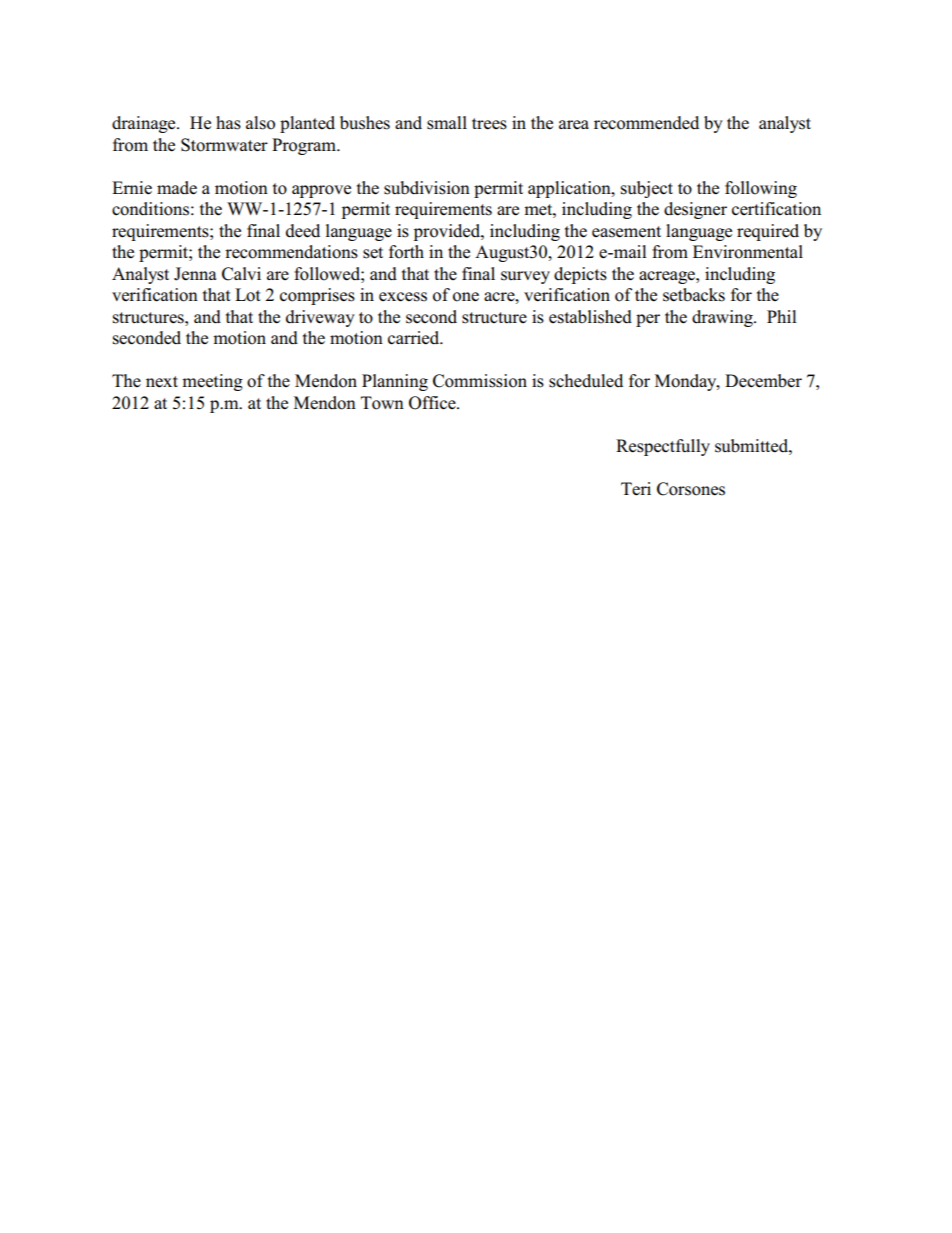  I want to click on excess, so click(403, 297).
